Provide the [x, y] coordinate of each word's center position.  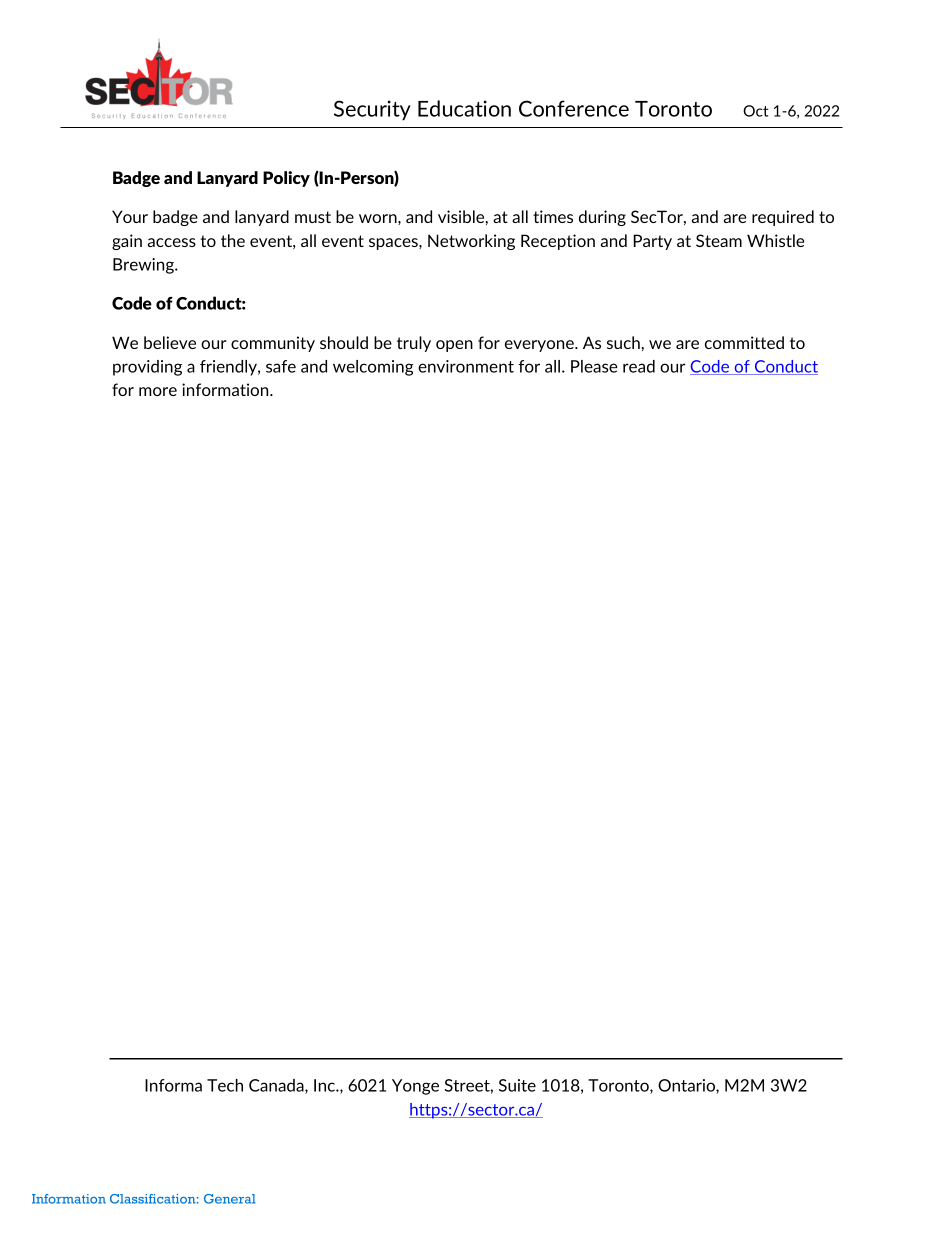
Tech [225, 1085]
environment [466, 366]
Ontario [687, 1086]
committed [744, 342]
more [158, 391]
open [454, 346]
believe [170, 342]
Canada [277, 1086]
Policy [286, 179]
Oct [756, 111]
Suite [517, 1085]
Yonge [415, 1087]
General [229, 1199]
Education [464, 108]
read [639, 366]
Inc [325, 1085]
